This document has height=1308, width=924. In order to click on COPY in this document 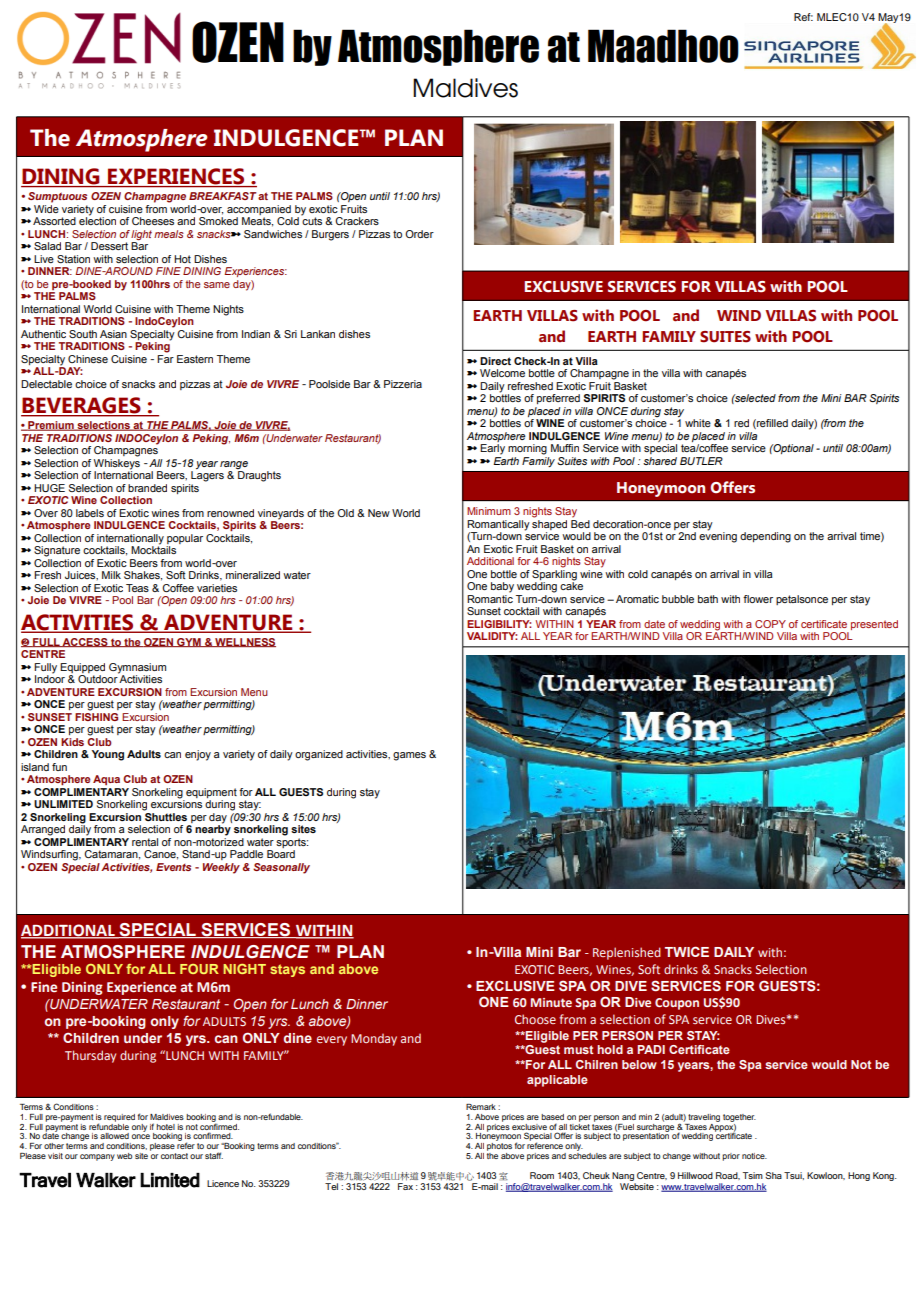, I will do `click(770, 624)`.
